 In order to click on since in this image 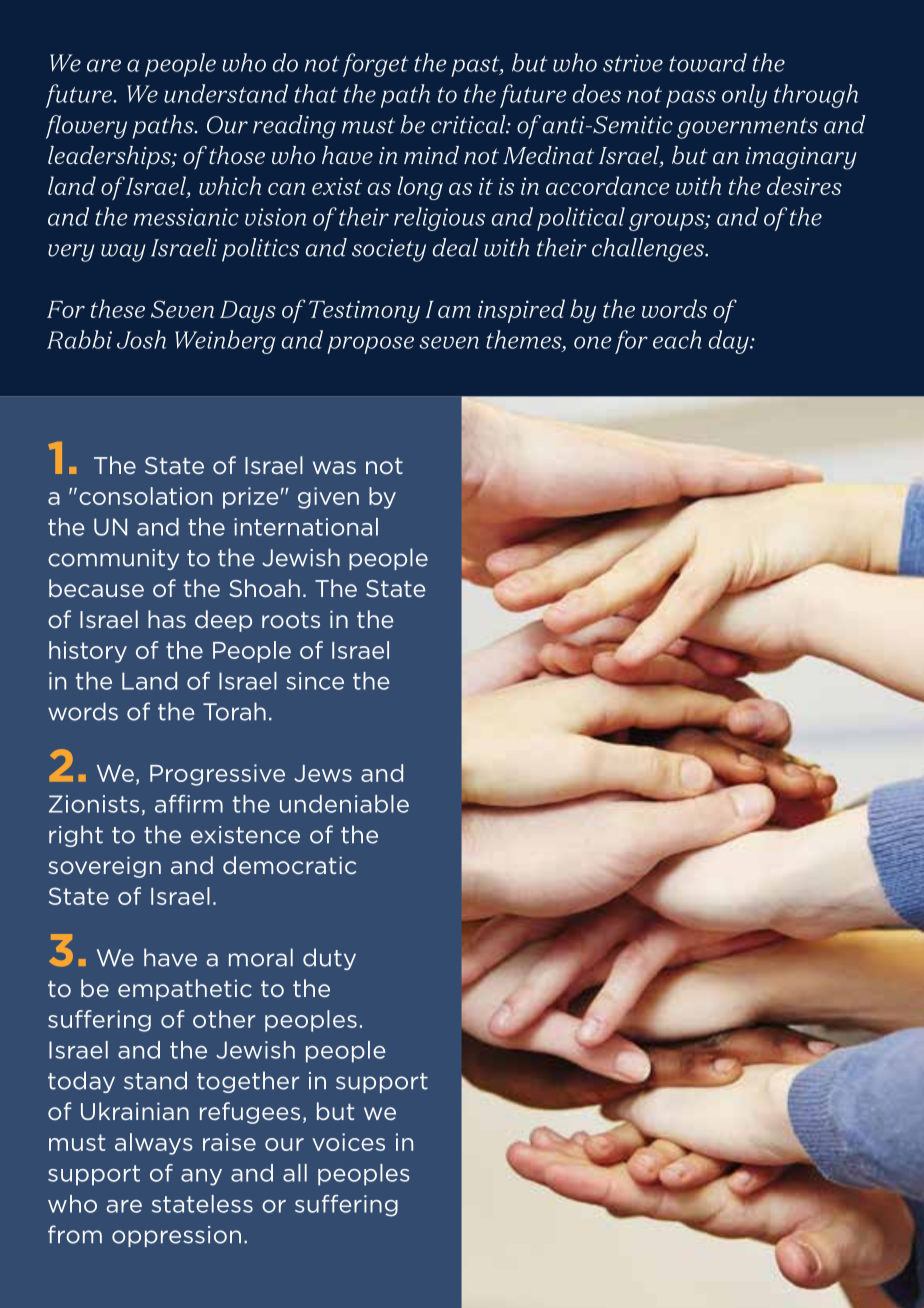, I will do `click(315, 681)`.
